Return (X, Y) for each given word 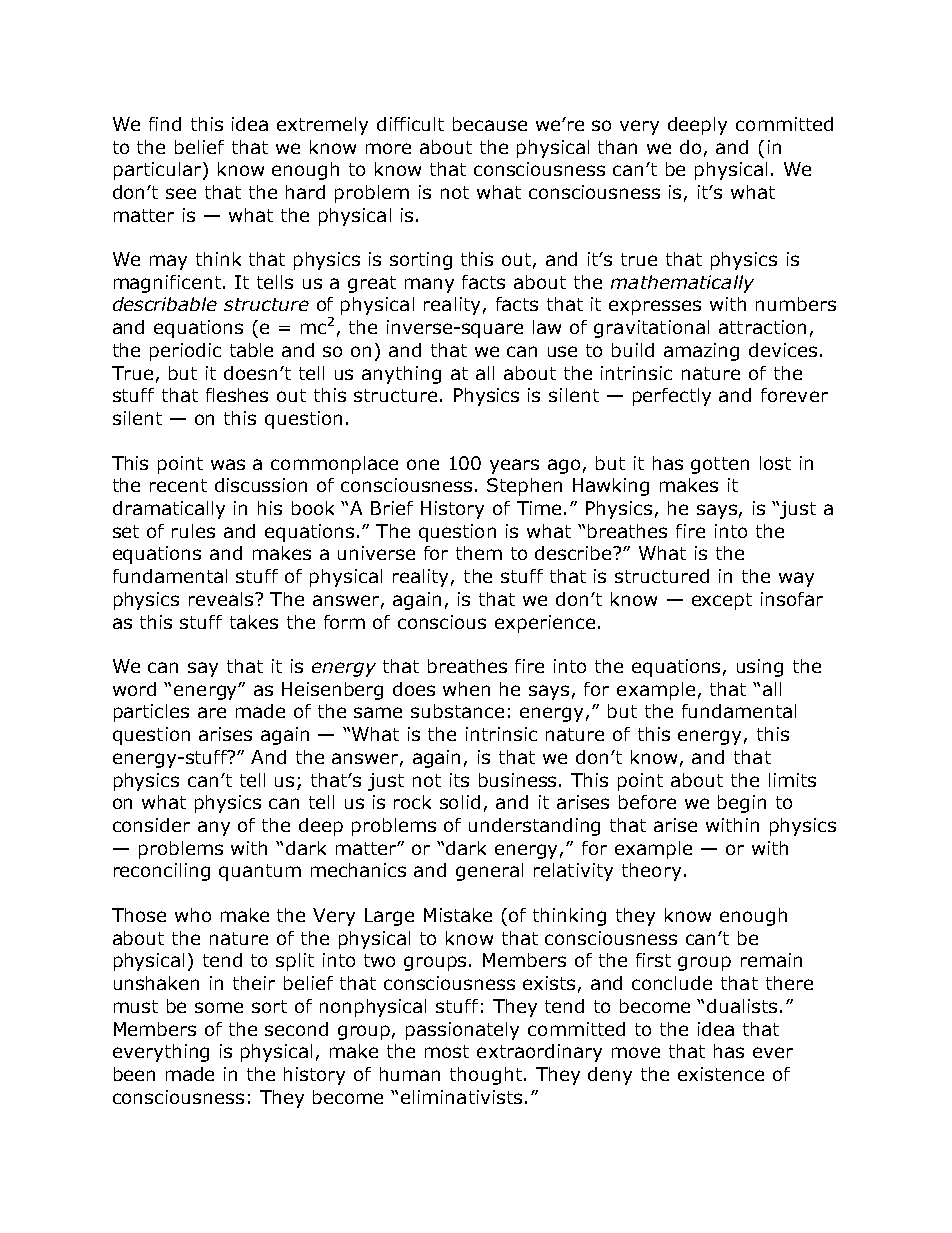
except (722, 601)
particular (159, 171)
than (617, 147)
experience (545, 624)
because (490, 124)
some (219, 1007)
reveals (222, 599)
